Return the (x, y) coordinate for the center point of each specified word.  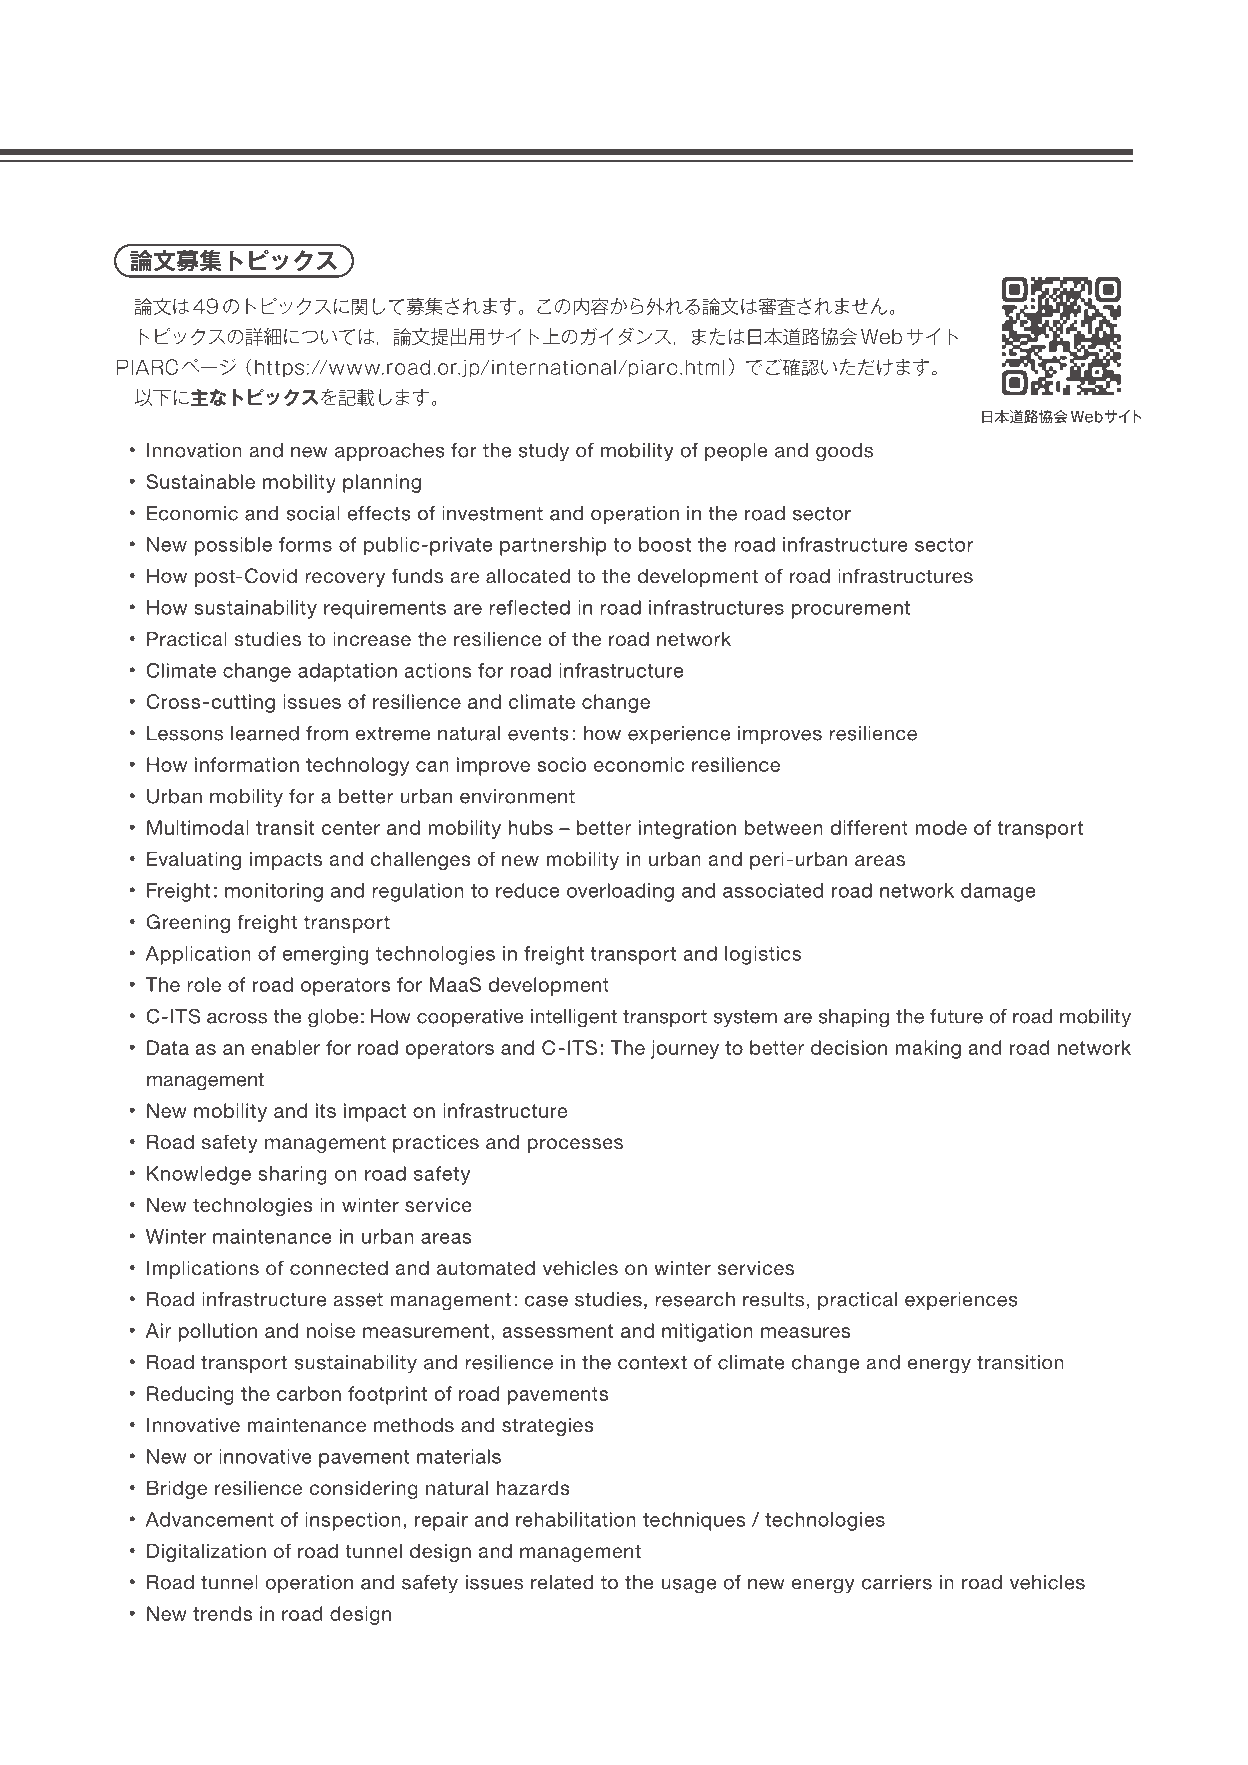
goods (844, 452)
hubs (530, 827)
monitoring (274, 892)
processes (575, 1145)
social (313, 513)
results (773, 1299)
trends (222, 1613)
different (869, 827)
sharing (293, 1175)
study (543, 452)
